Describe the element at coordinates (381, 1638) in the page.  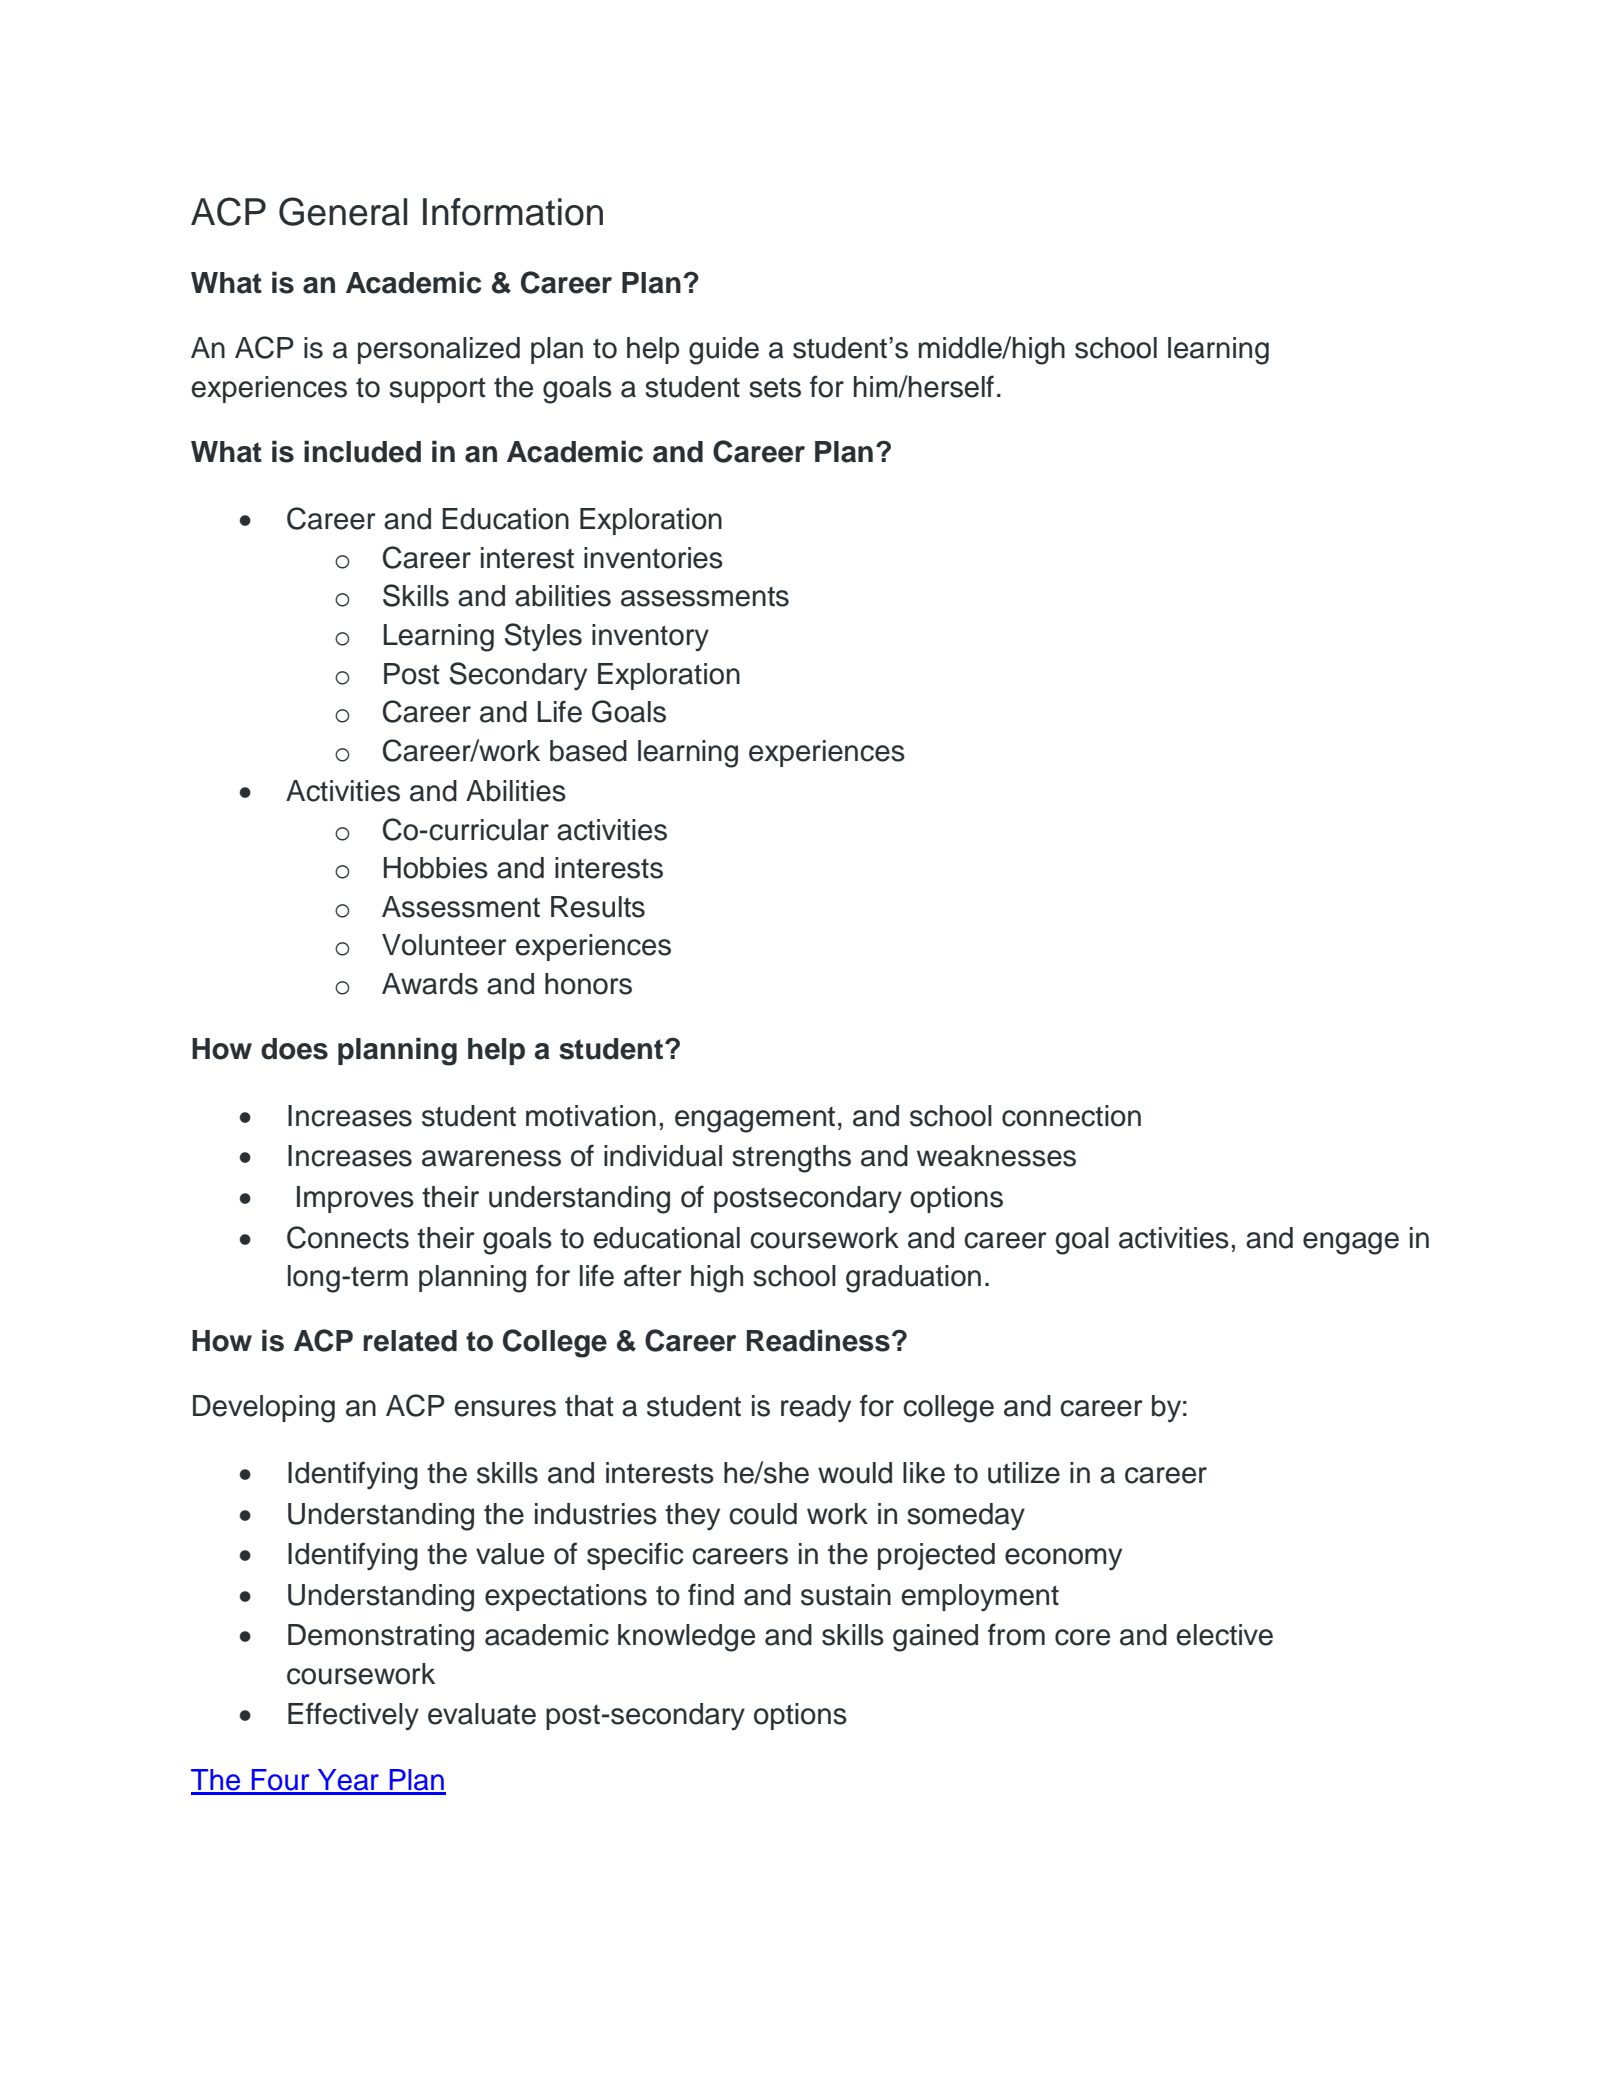
I see `Demonstrating` at that location.
